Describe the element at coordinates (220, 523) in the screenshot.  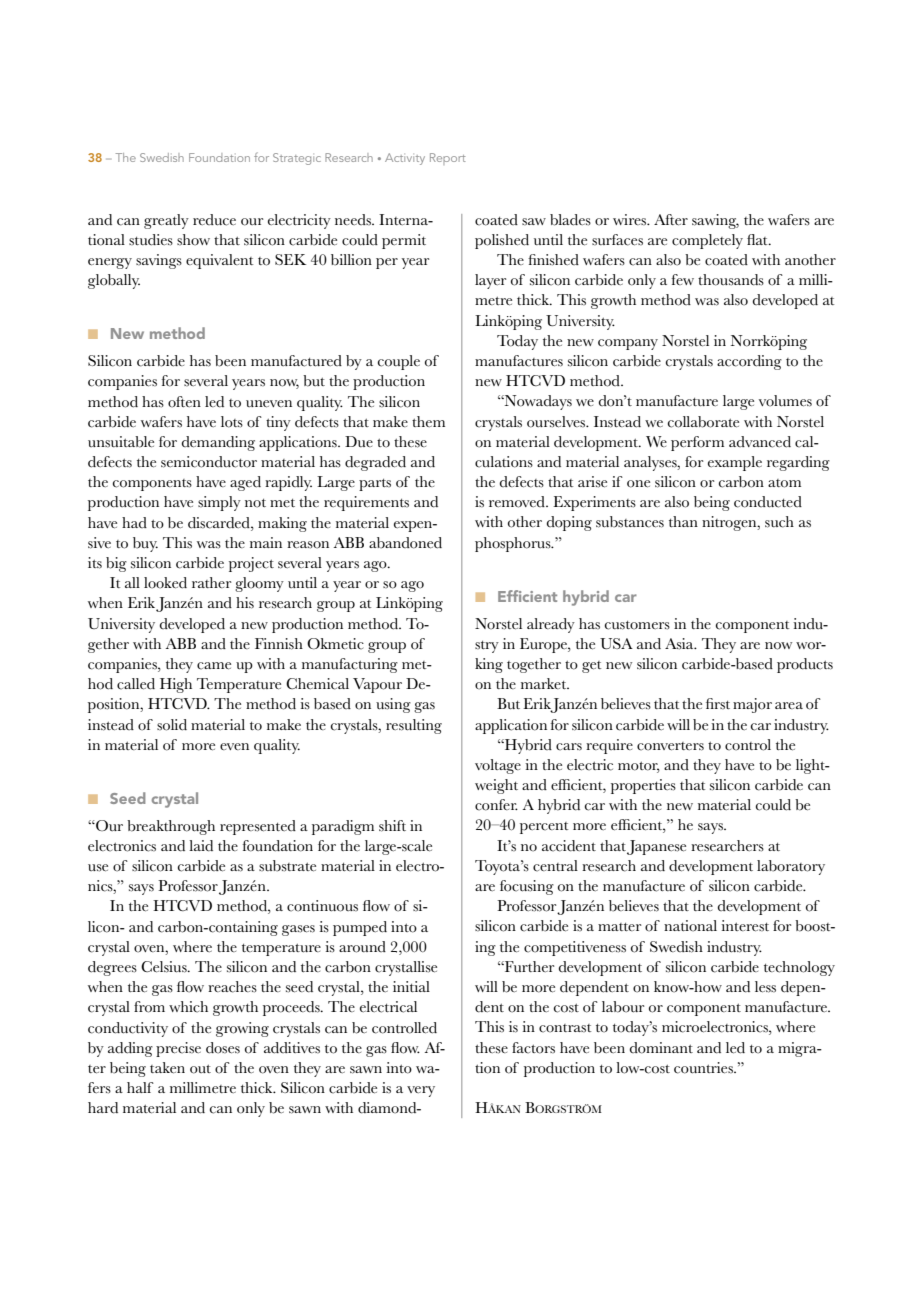
I see `discarded` at that location.
